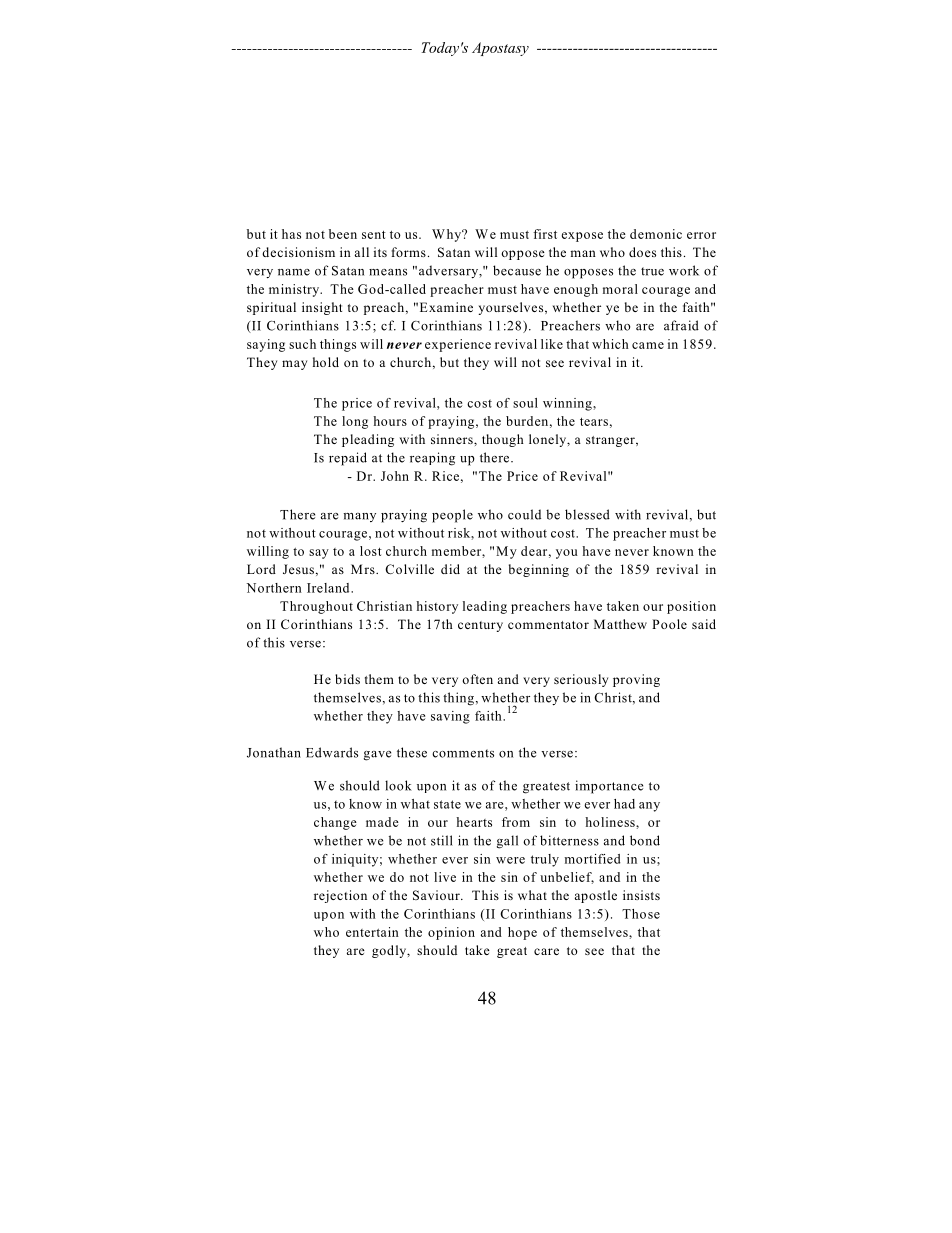 This page has width=952, height=1233. I want to click on came, so click(648, 345).
